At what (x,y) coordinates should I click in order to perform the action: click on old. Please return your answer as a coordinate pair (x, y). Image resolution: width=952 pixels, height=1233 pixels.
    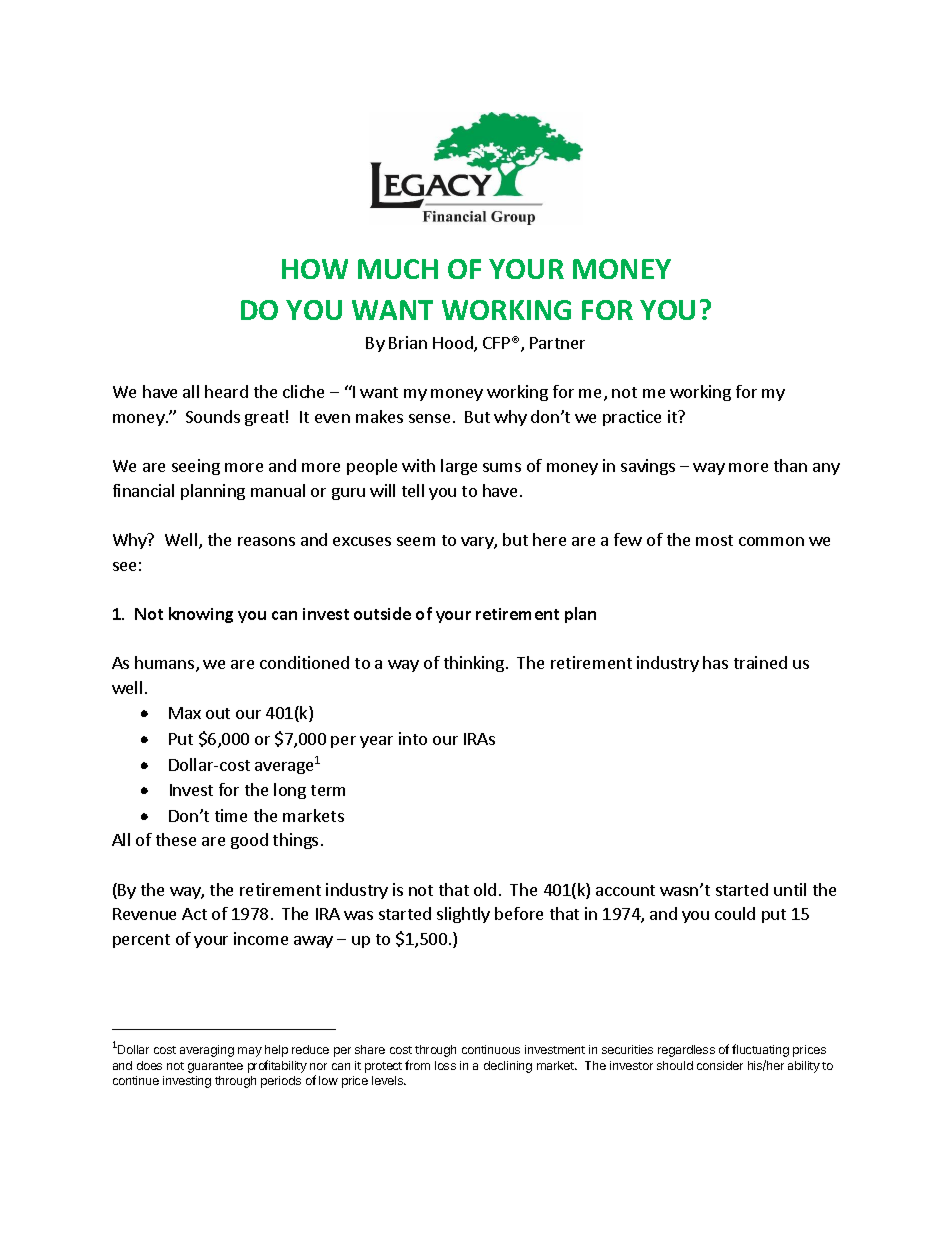
    Looking at the image, I should click on (485, 889).
